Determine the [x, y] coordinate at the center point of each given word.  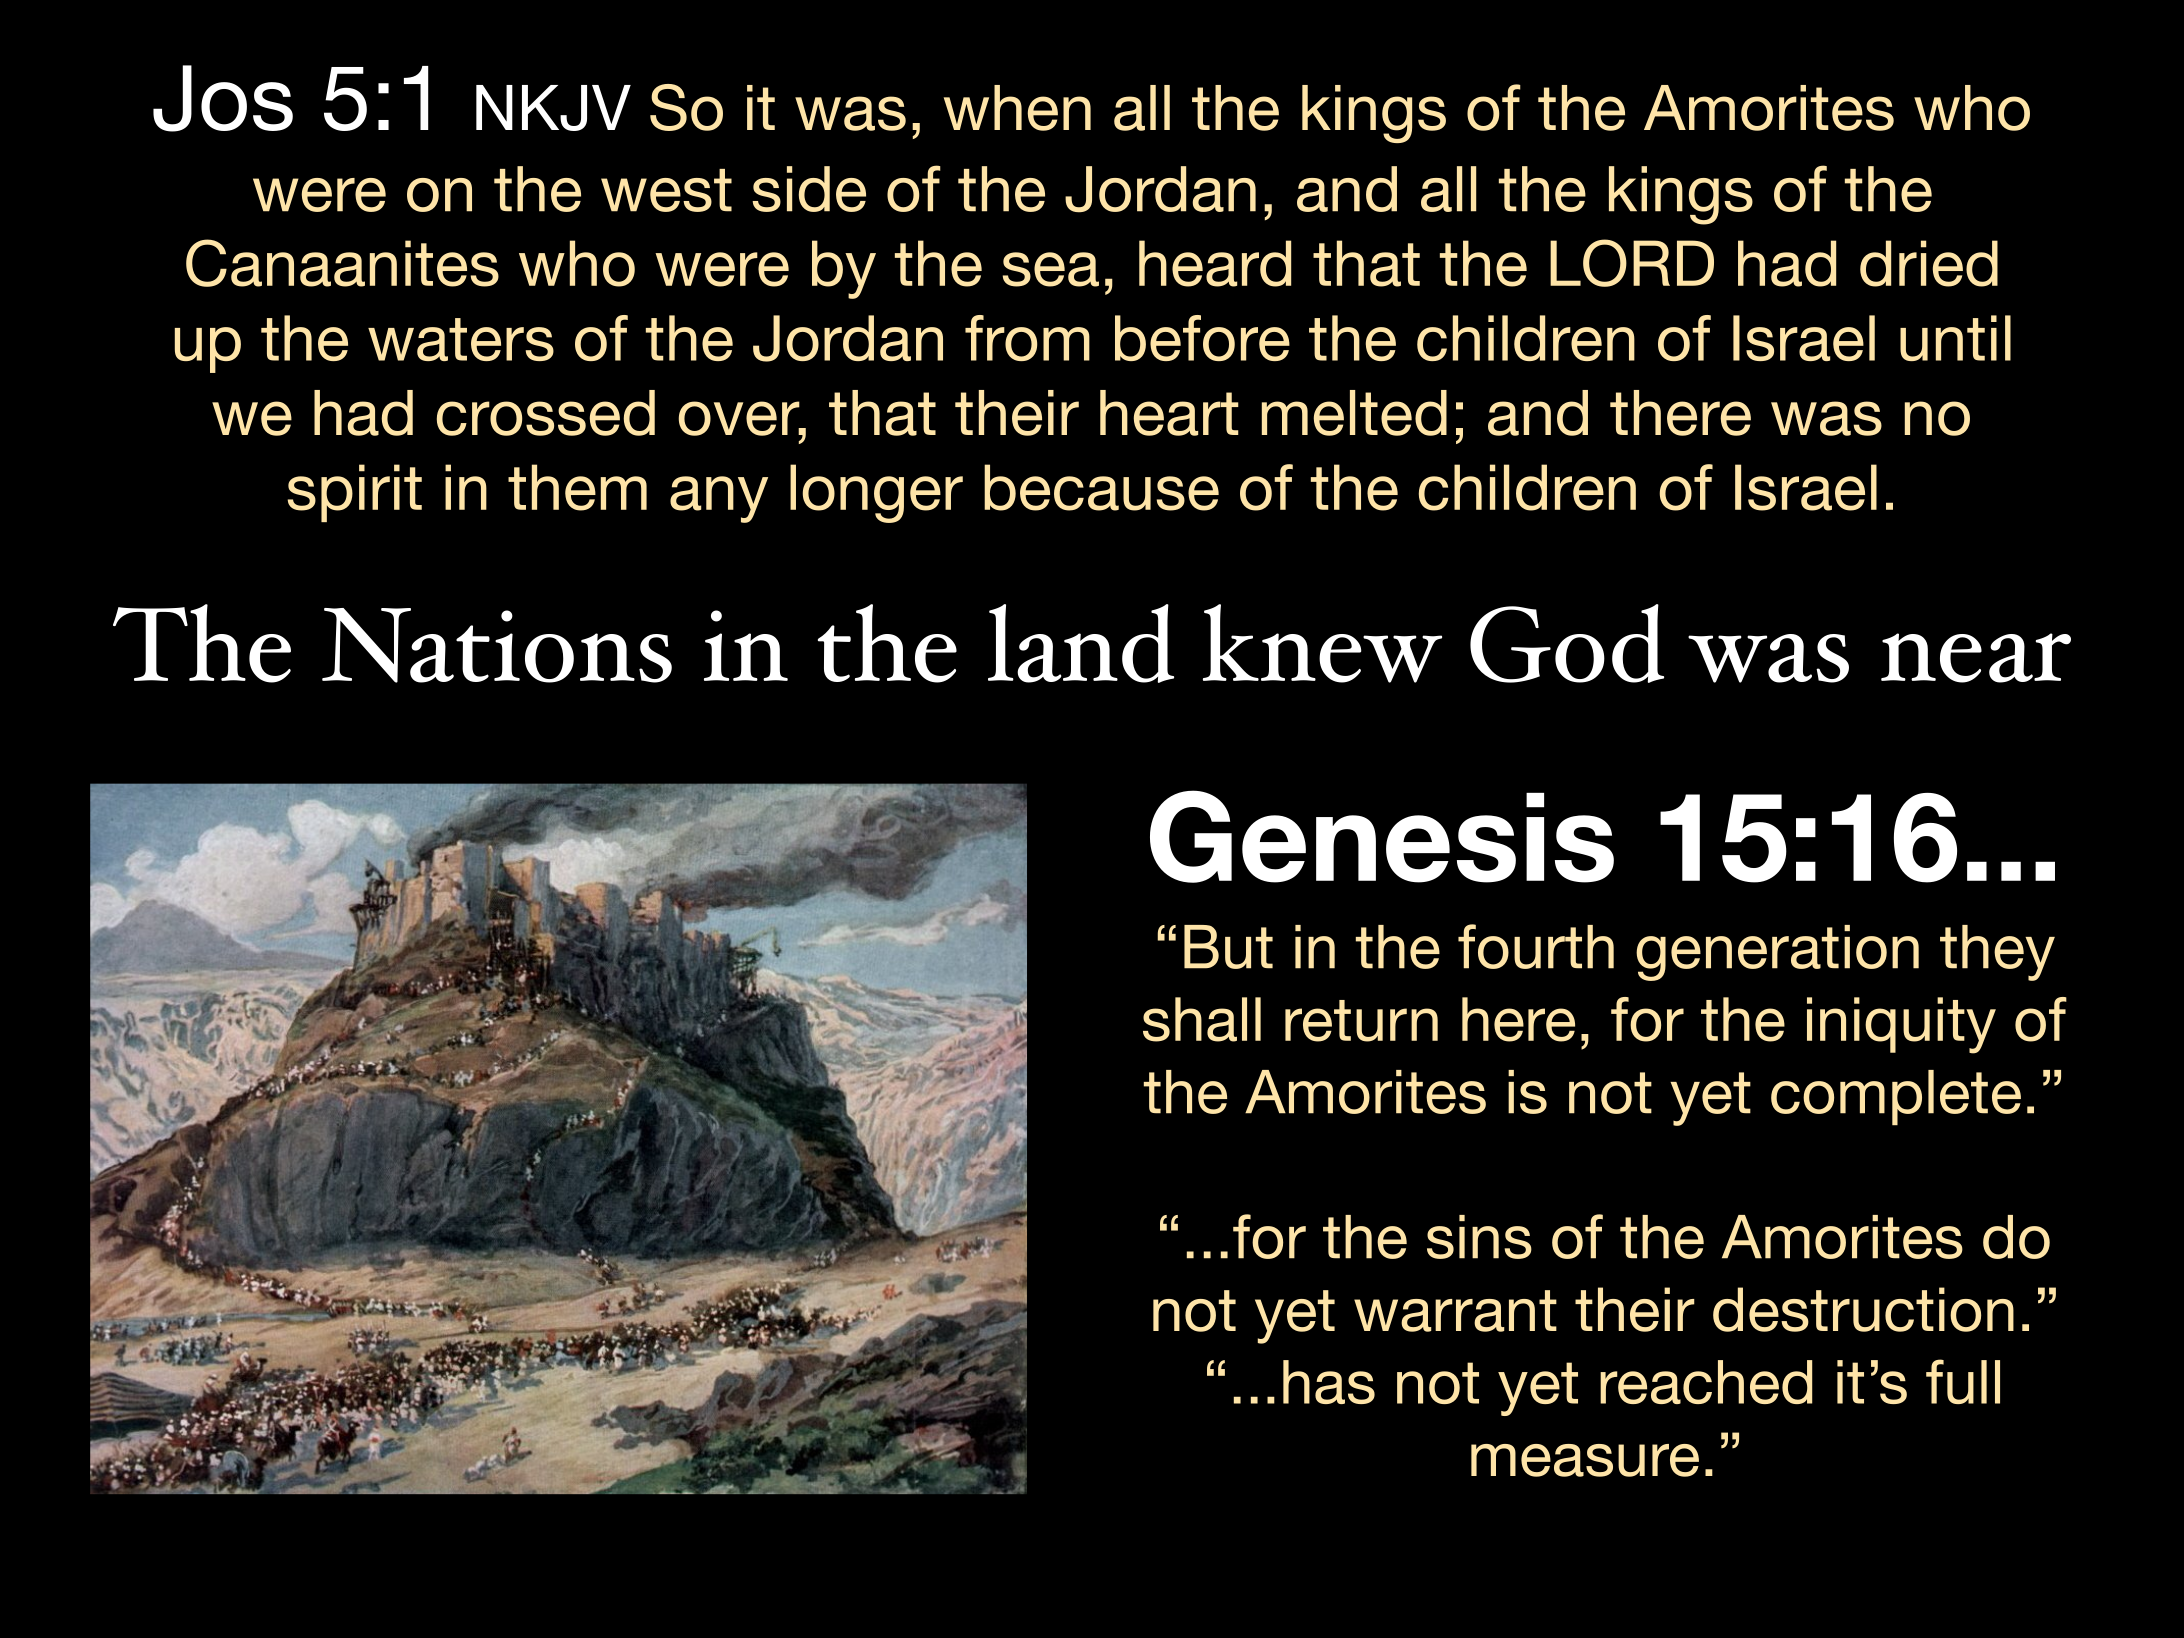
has [1329, 1382]
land [1081, 643]
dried [1929, 263]
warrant [1455, 1311]
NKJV [553, 108]
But [1228, 947]
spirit [355, 493]
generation [1777, 953]
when [1017, 108]
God [1567, 643]
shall [1202, 1019]
